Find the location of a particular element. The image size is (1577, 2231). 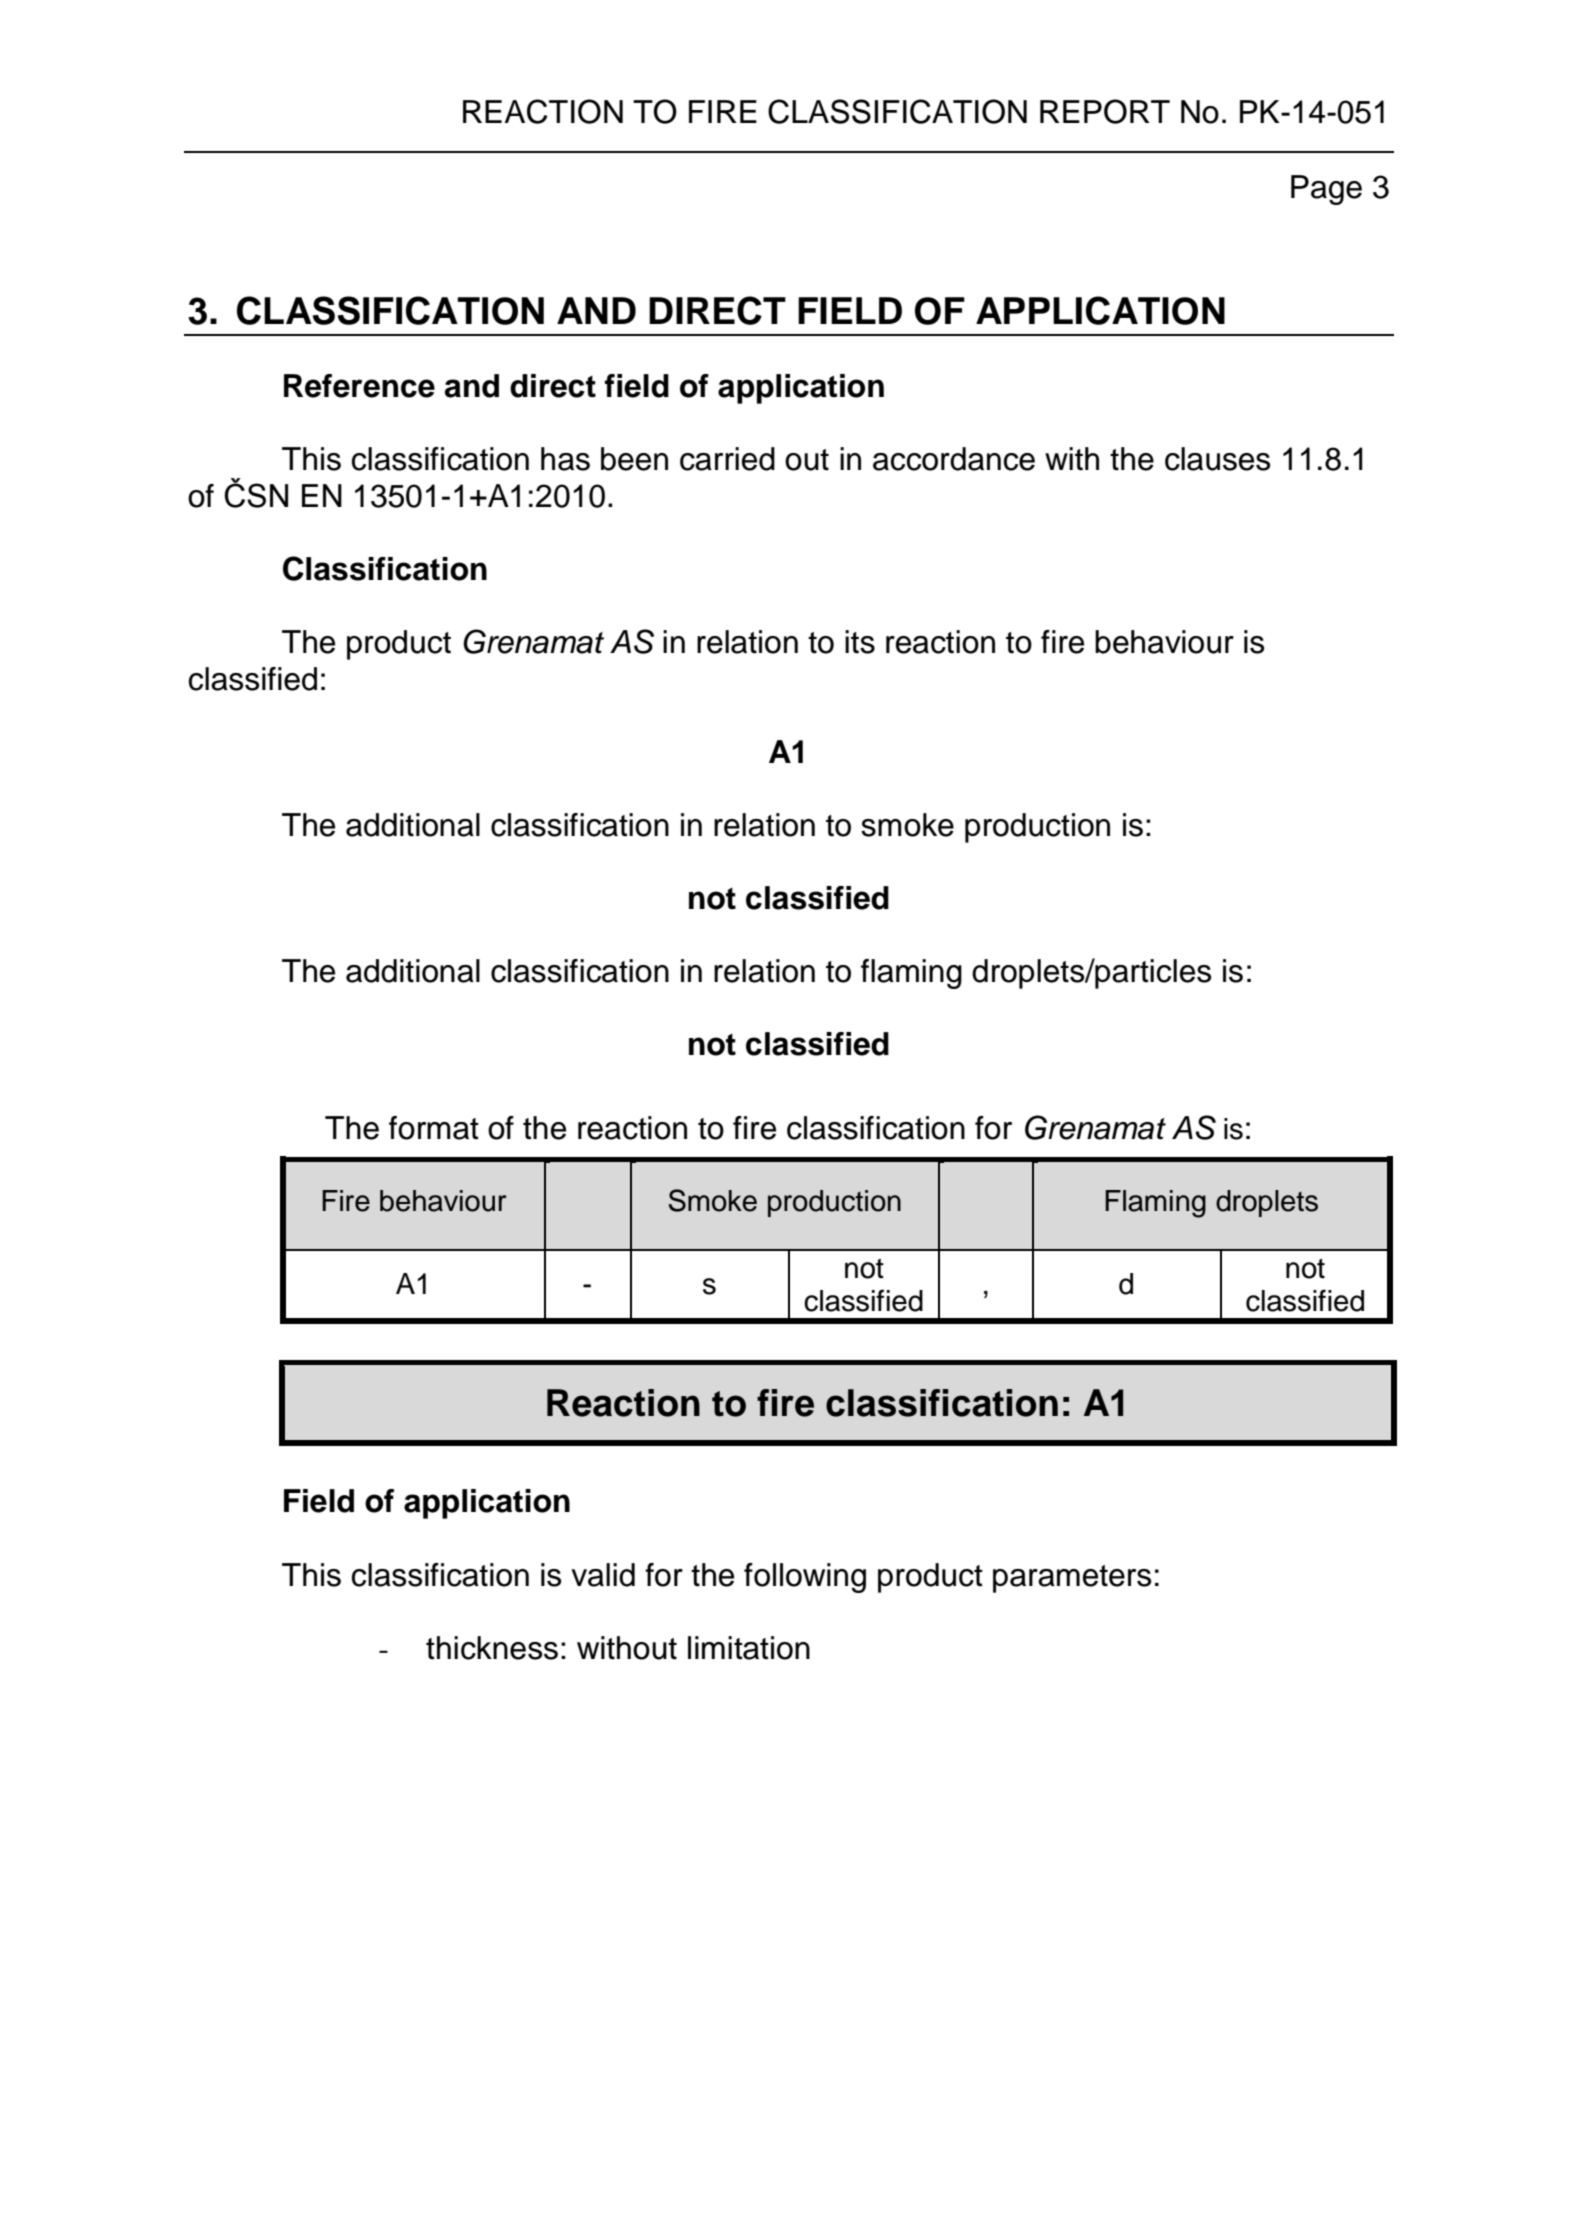

clauses is located at coordinates (1217, 459).
